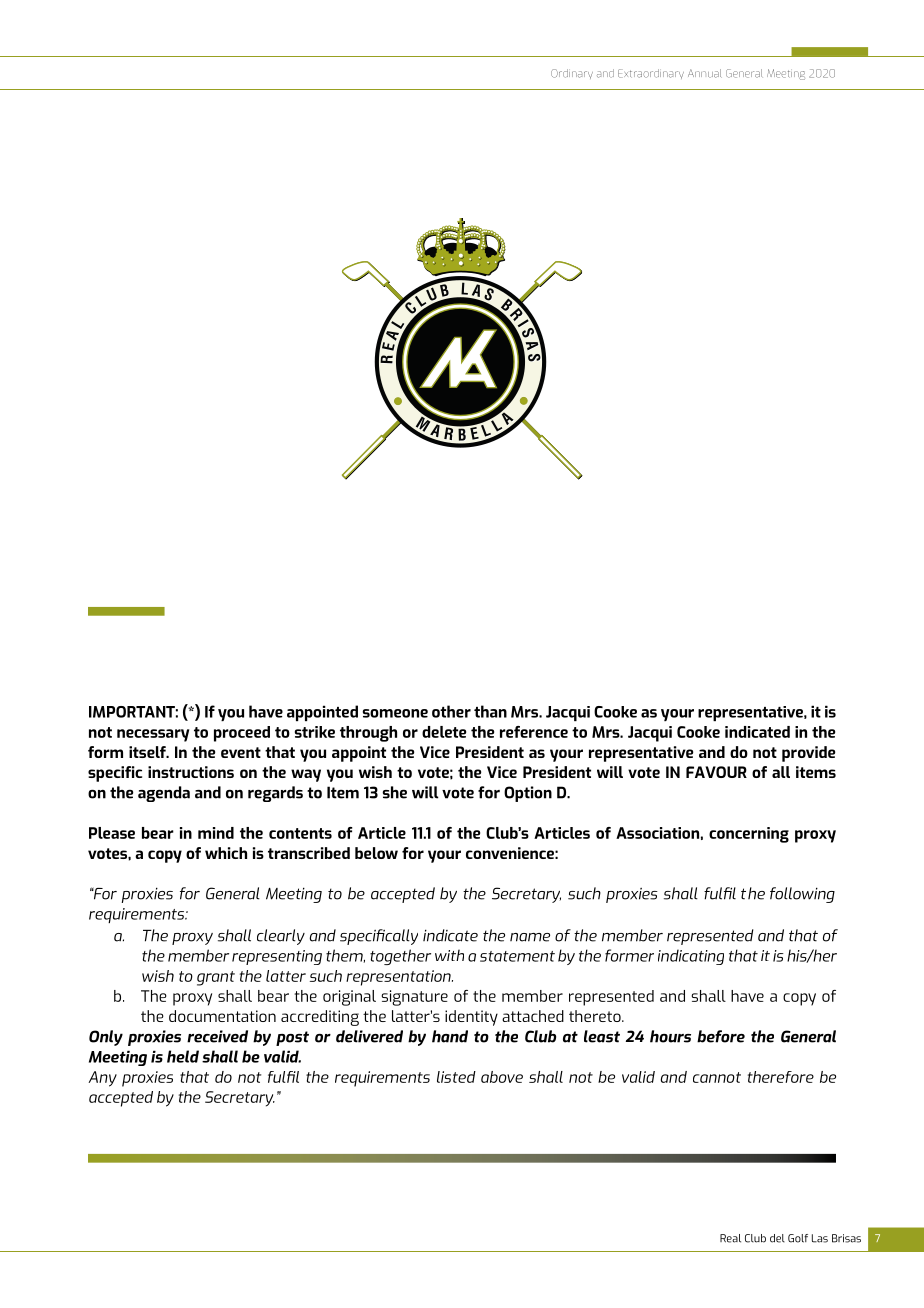  I want to click on someone, so click(395, 713).
